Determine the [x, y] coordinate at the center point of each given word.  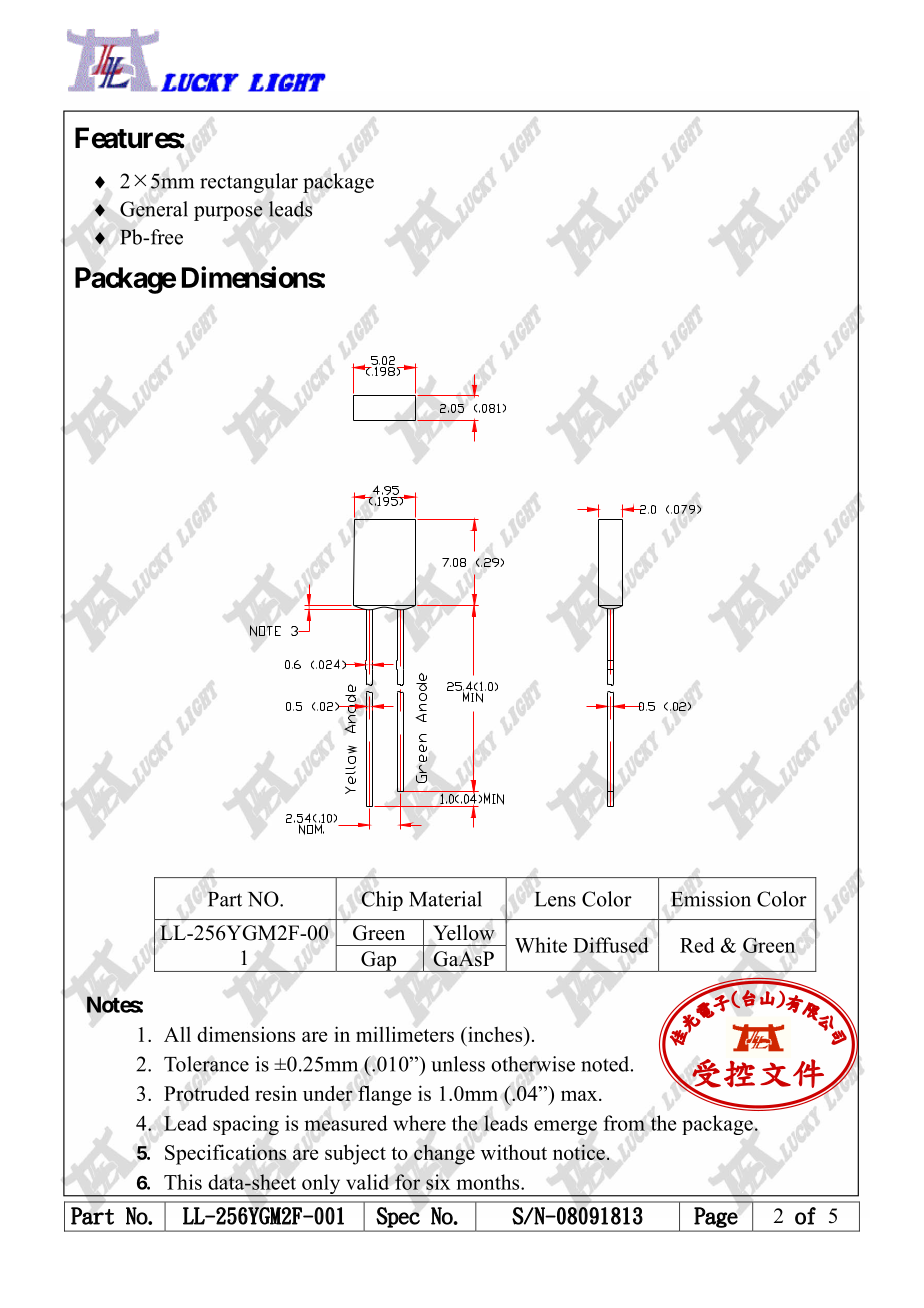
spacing [246, 1125]
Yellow [464, 933]
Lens [555, 899]
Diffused [611, 945]
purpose [228, 213]
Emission [711, 899]
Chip [382, 901]
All [177, 1034]
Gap [379, 961]
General [154, 209]
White [541, 945]
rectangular [249, 183]
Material [445, 899]
